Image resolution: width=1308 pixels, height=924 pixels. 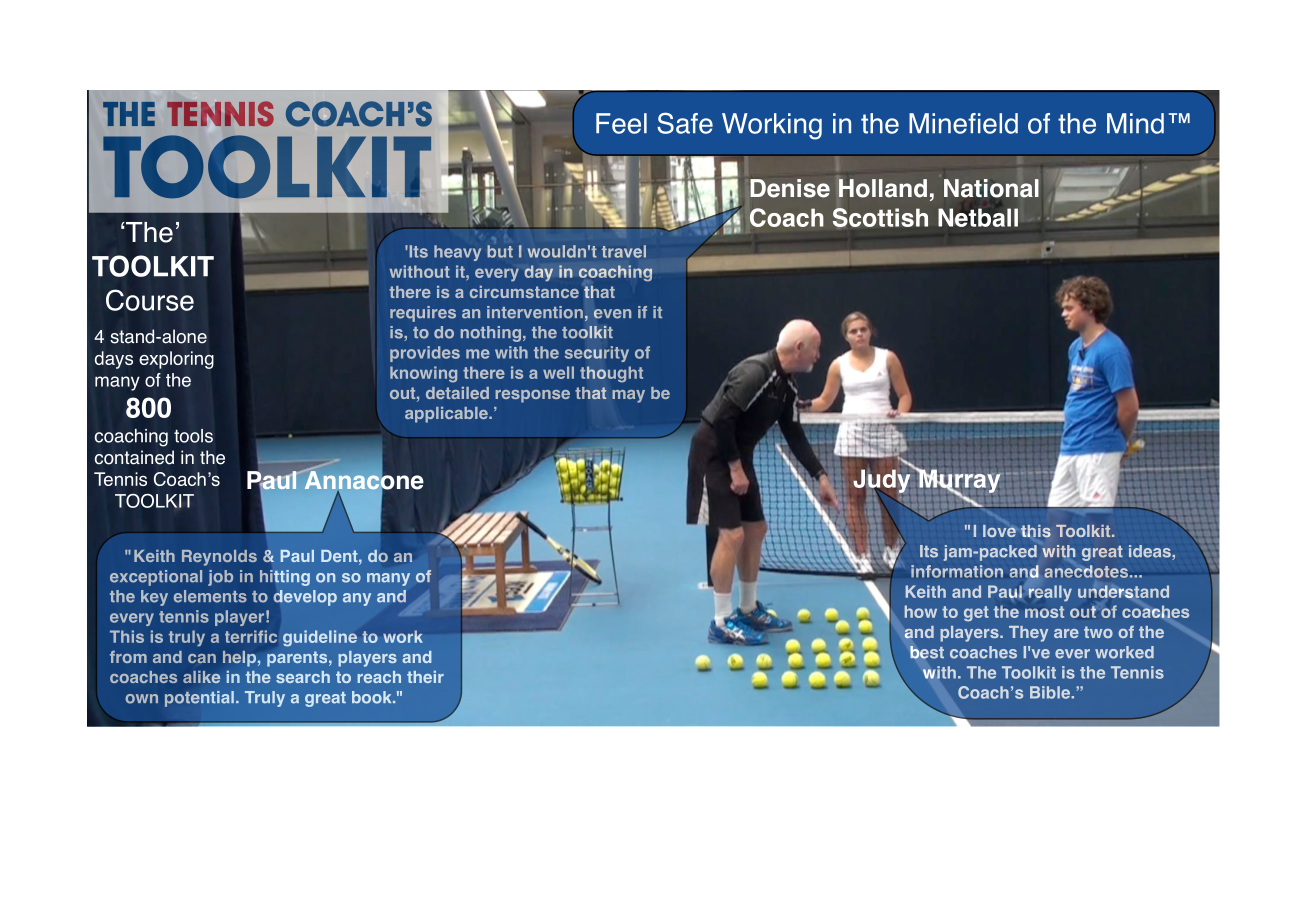 What do you see at coordinates (628, 396) in the screenshot?
I see `may` at bounding box center [628, 396].
